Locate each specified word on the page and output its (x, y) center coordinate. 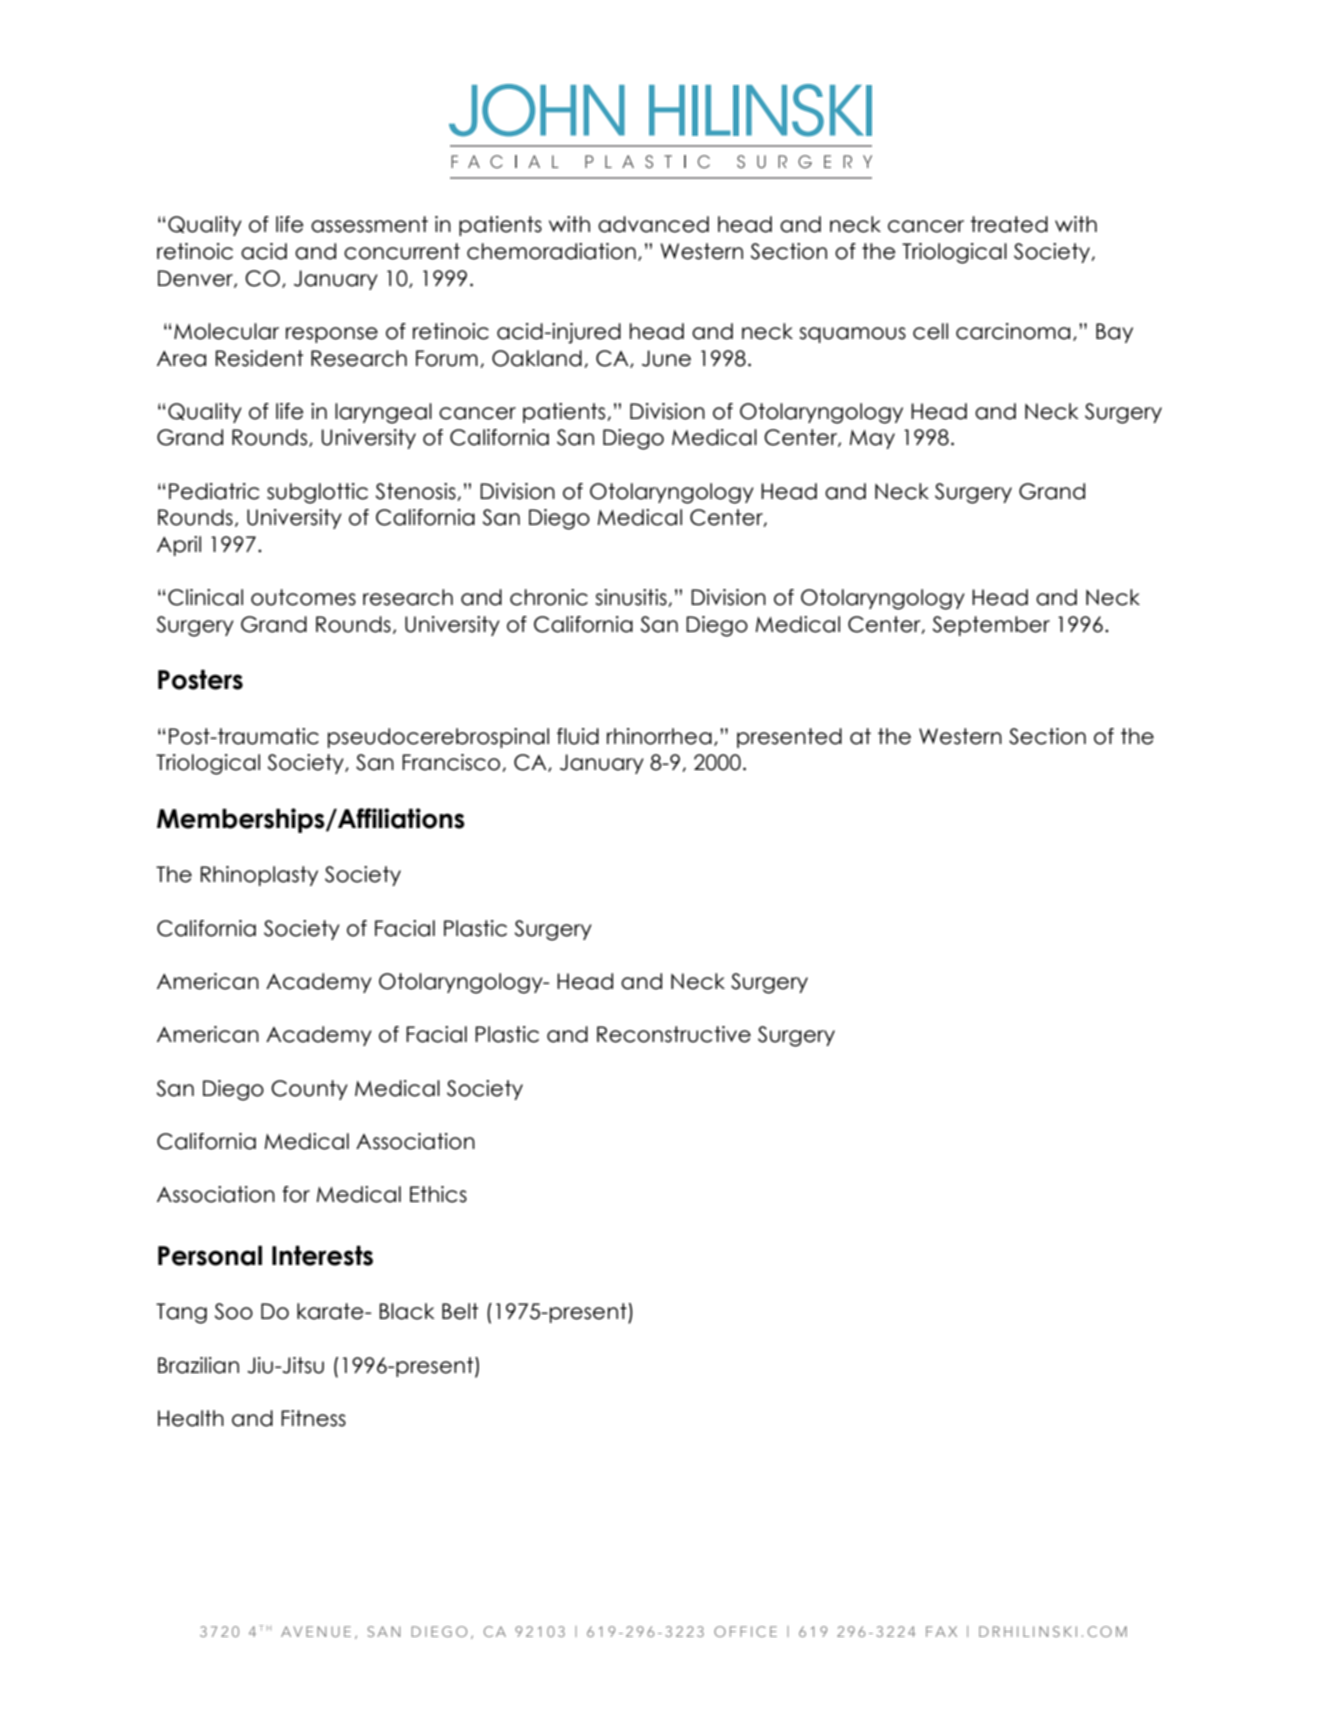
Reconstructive (674, 1034)
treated (1009, 224)
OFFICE (745, 1631)
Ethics (438, 1194)
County (309, 1090)
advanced (653, 224)
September (991, 626)
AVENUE (316, 1631)
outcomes (303, 597)
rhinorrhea (659, 736)
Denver (196, 279)
